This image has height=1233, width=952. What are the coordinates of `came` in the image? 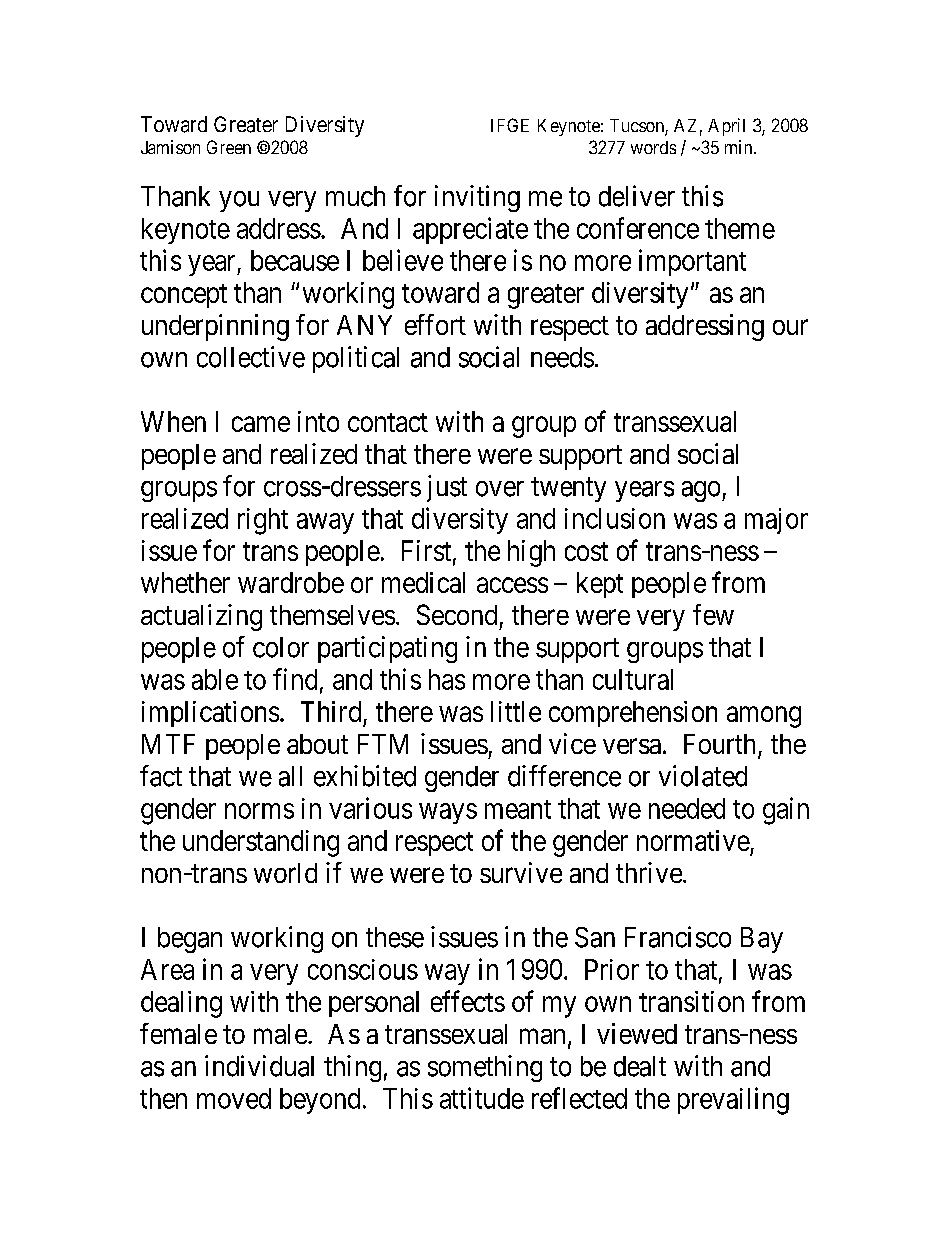 It's located at (261, 424).
